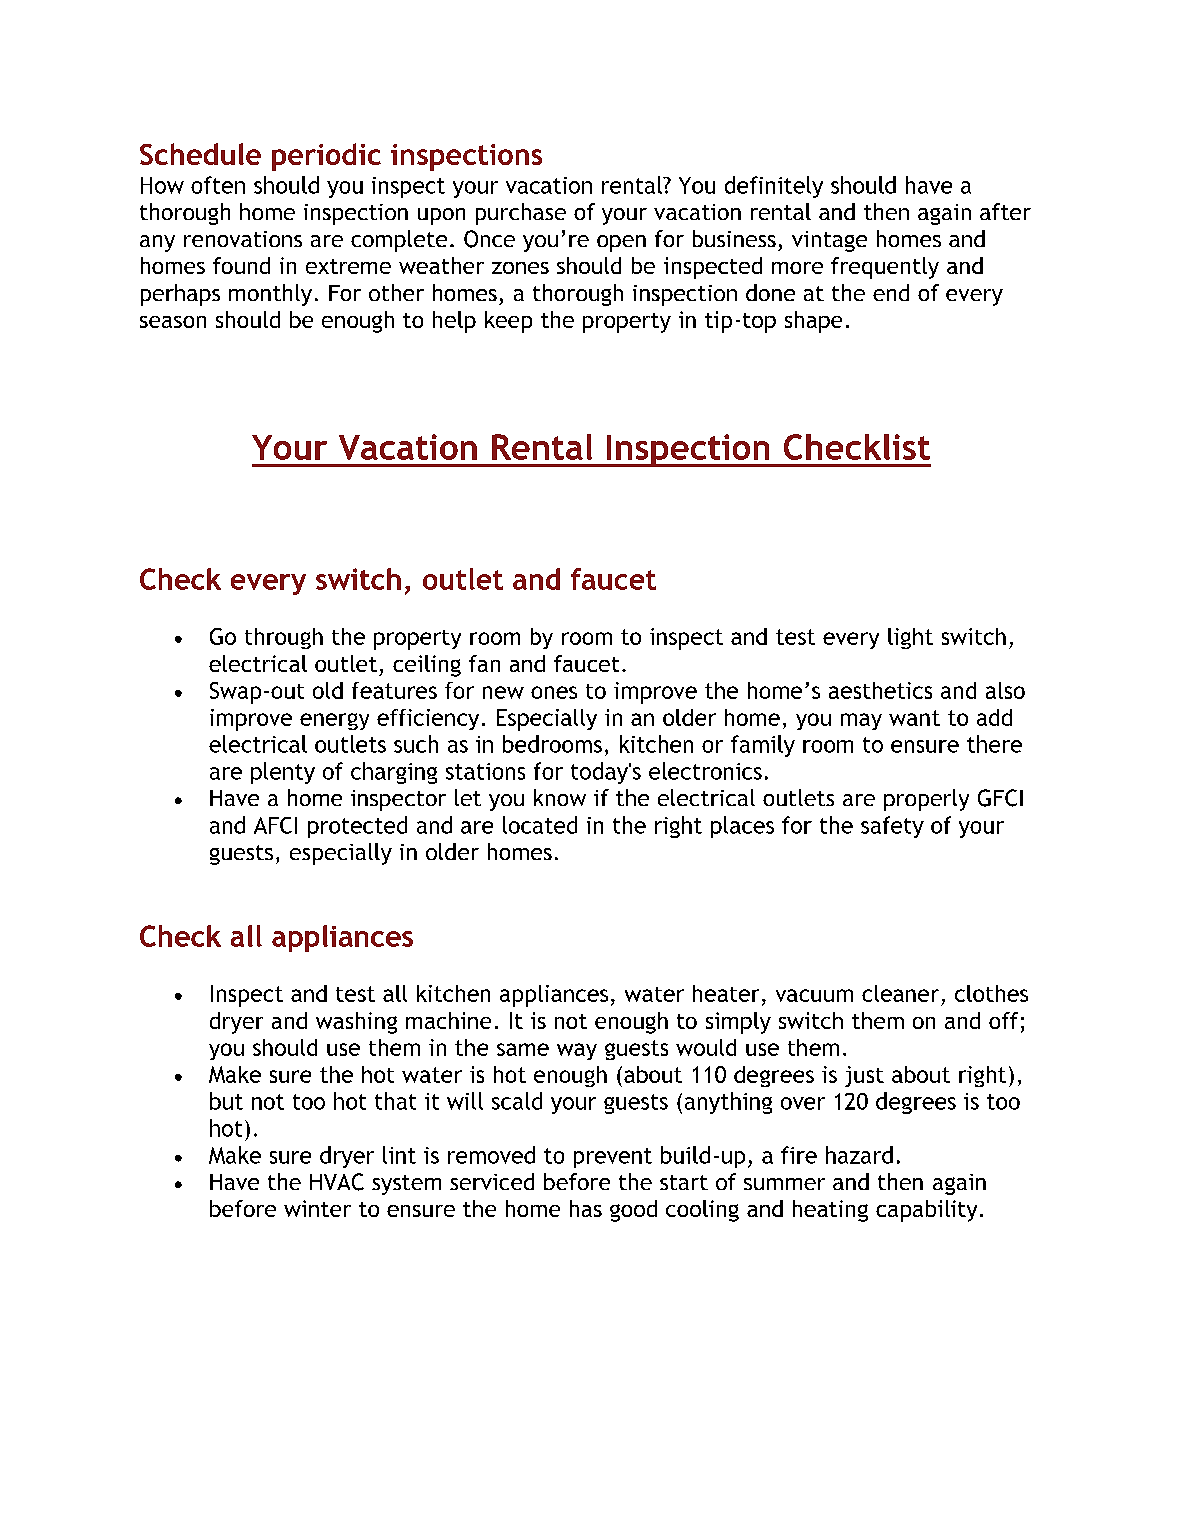 The image size is (1182, 1530). What do you see at coordinates (880, 690) in the screenshot?
I see `aesthetics` at bounding box center [880, 690].
